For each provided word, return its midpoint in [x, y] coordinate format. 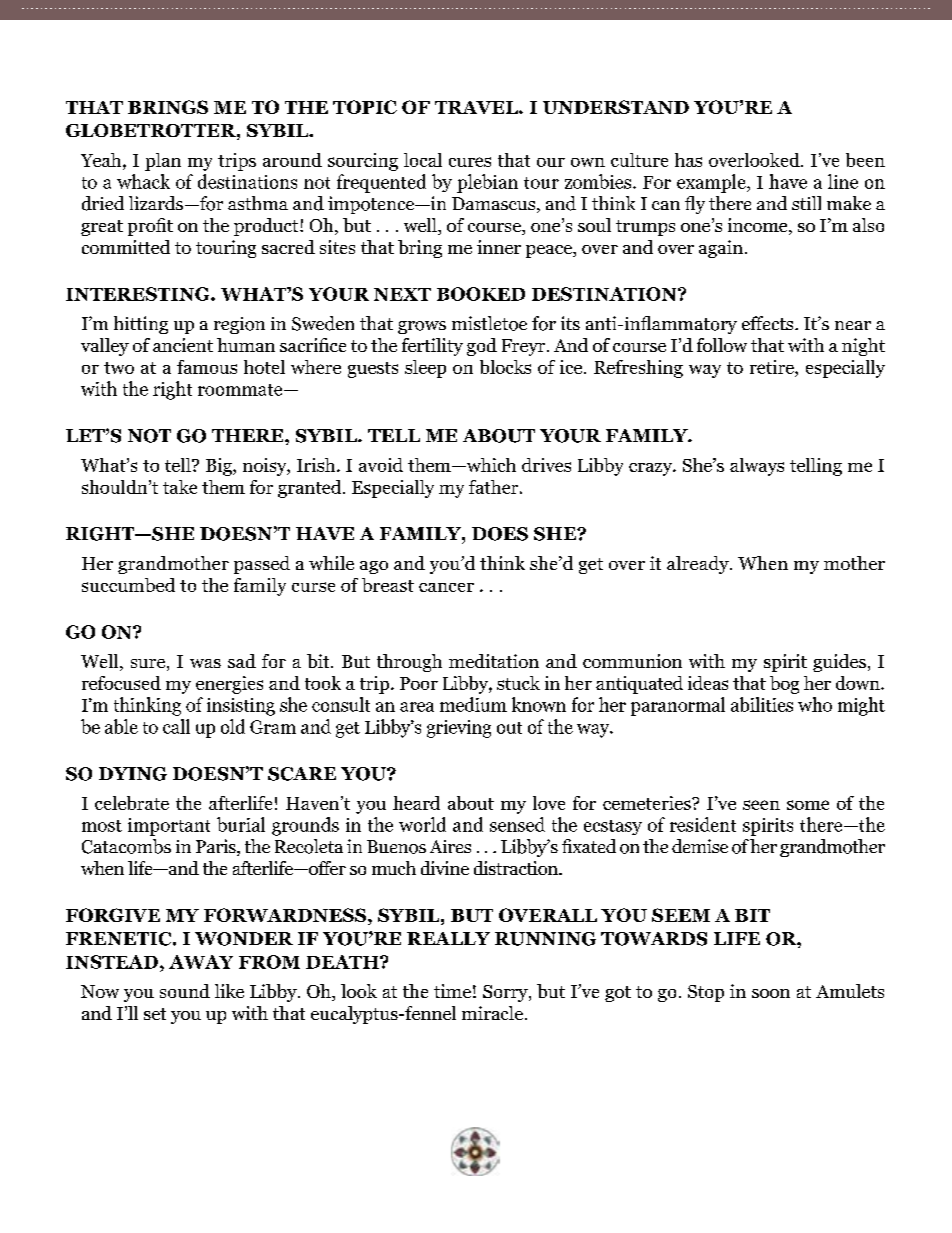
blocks [505, 367]
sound [185, 991]
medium [473, 704]
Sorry [506, 993]
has [688, 160]
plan [163, 162]
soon [771, 993]
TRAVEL [477, 107]
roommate [241, 390]
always [757, 467]
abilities [762, 704]
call [176, 726]
